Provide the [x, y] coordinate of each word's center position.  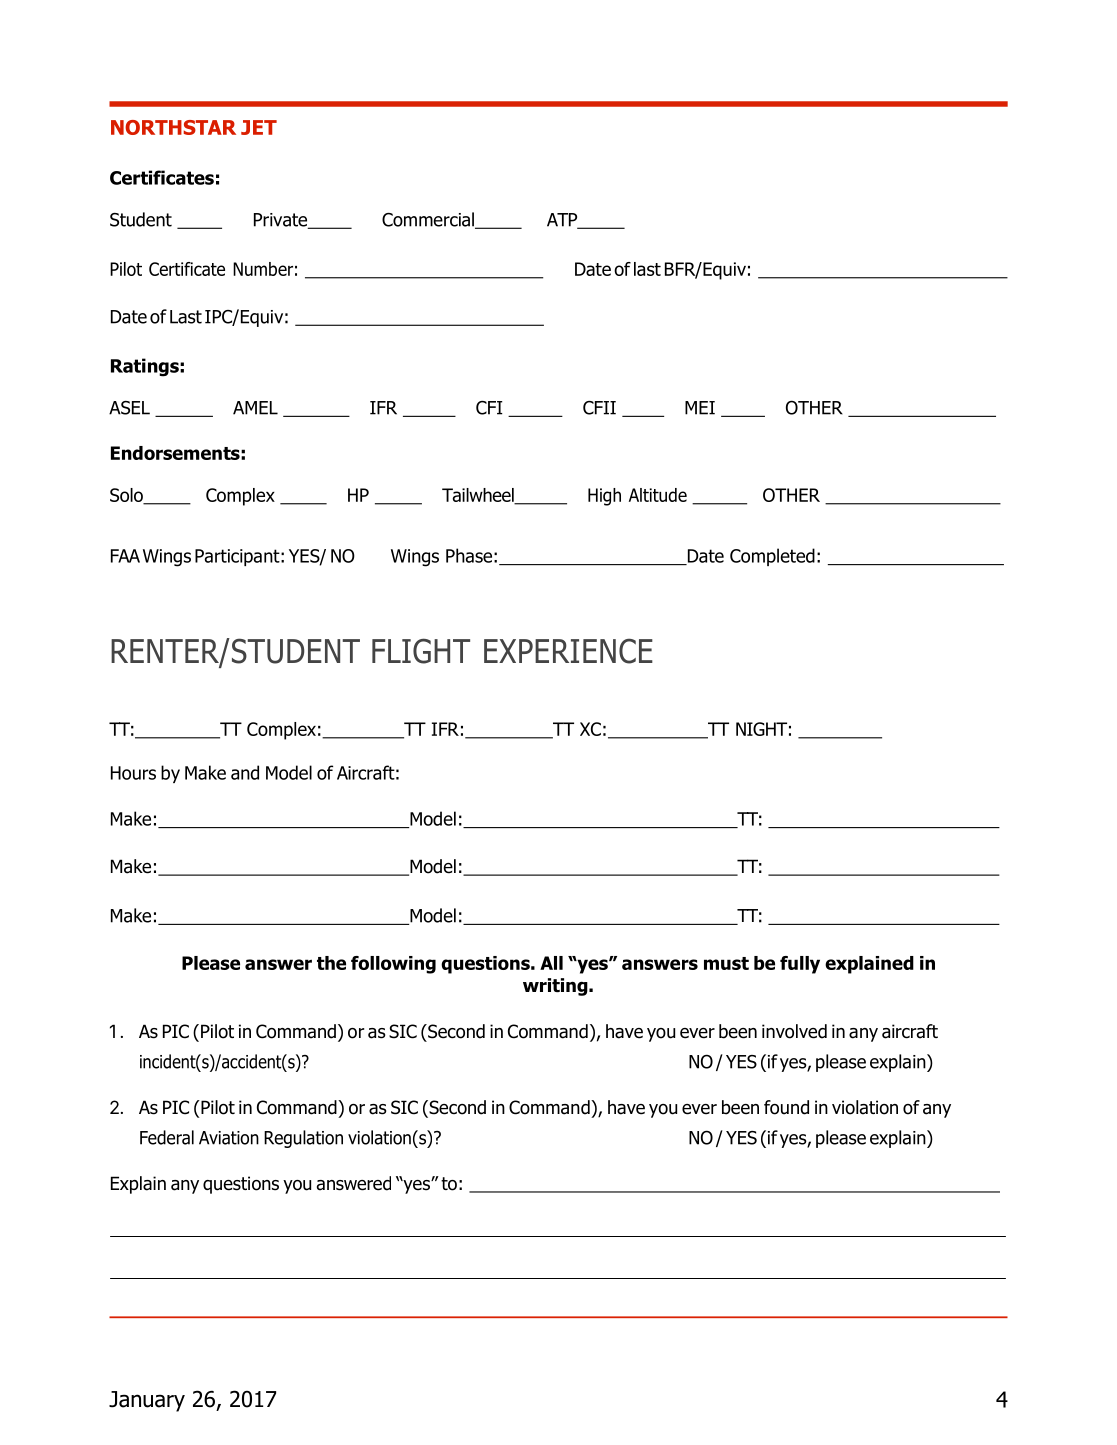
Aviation [229, 1138]
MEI [700, 408]
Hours [133, 773]
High [604, 497]
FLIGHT [421, 651]
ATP [563, 221]
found [786, 1107]
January [147, 1401]
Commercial [429, 220]
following [393, 965]
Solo [127, 496]
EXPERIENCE [568, 651]
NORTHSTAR [173, 127]
